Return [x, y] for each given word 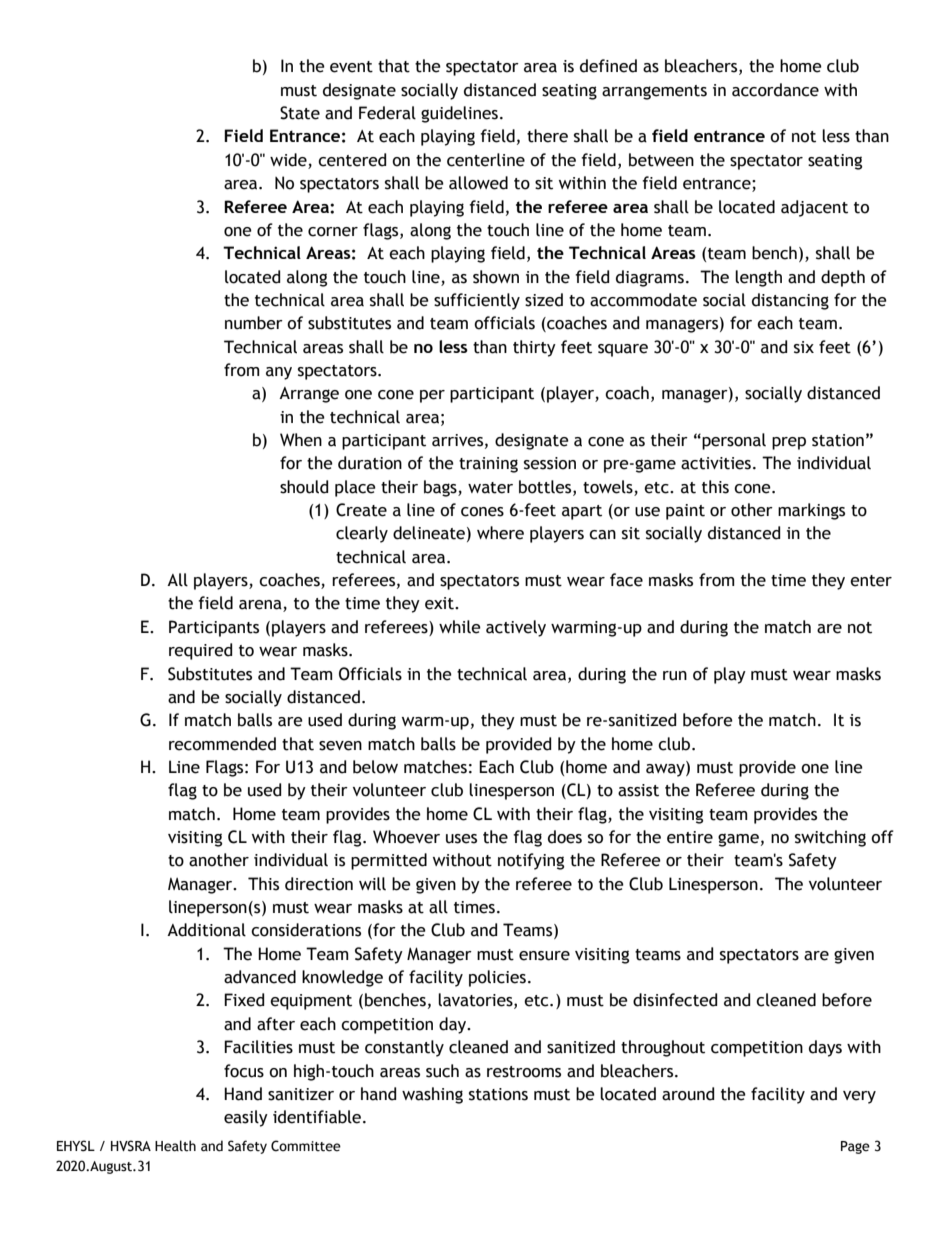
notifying [531, 861]
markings [811, 511]
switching [830, 838]
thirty [534, 348]
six [804, 347]
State [300, 113]
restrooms [524, 1072]
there [547, 136]
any [279, 373]
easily [246, 1118]
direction [319, 884]
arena [261, 606]
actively [516, 628]
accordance [775, 90]
